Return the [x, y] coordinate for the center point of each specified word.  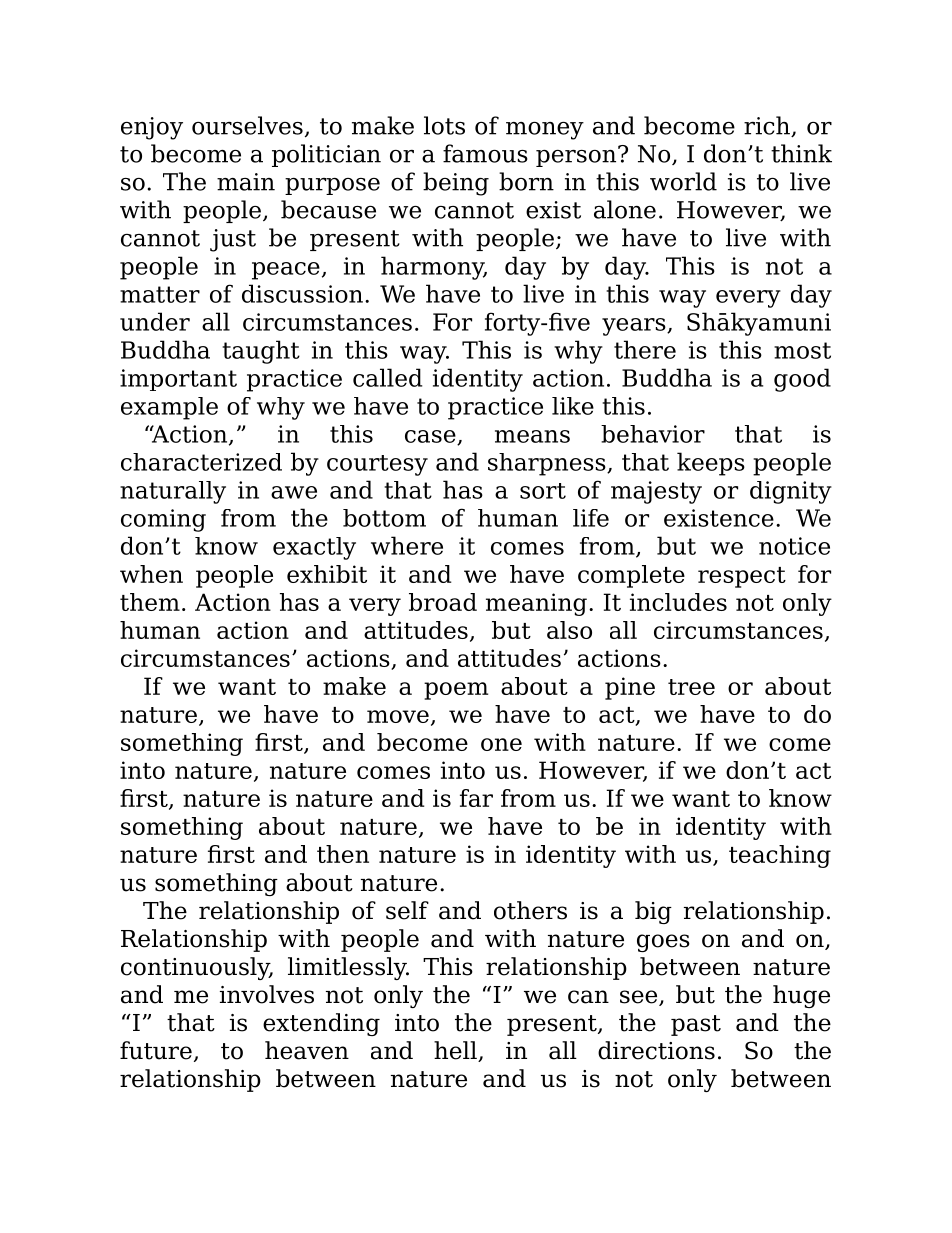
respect [742, 577]
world [683, 181]
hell [456, 1051]
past [696, 1025]
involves [267, 994]
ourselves [247, 125]
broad [443, 602]
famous [485, 153]
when [151, 574]
